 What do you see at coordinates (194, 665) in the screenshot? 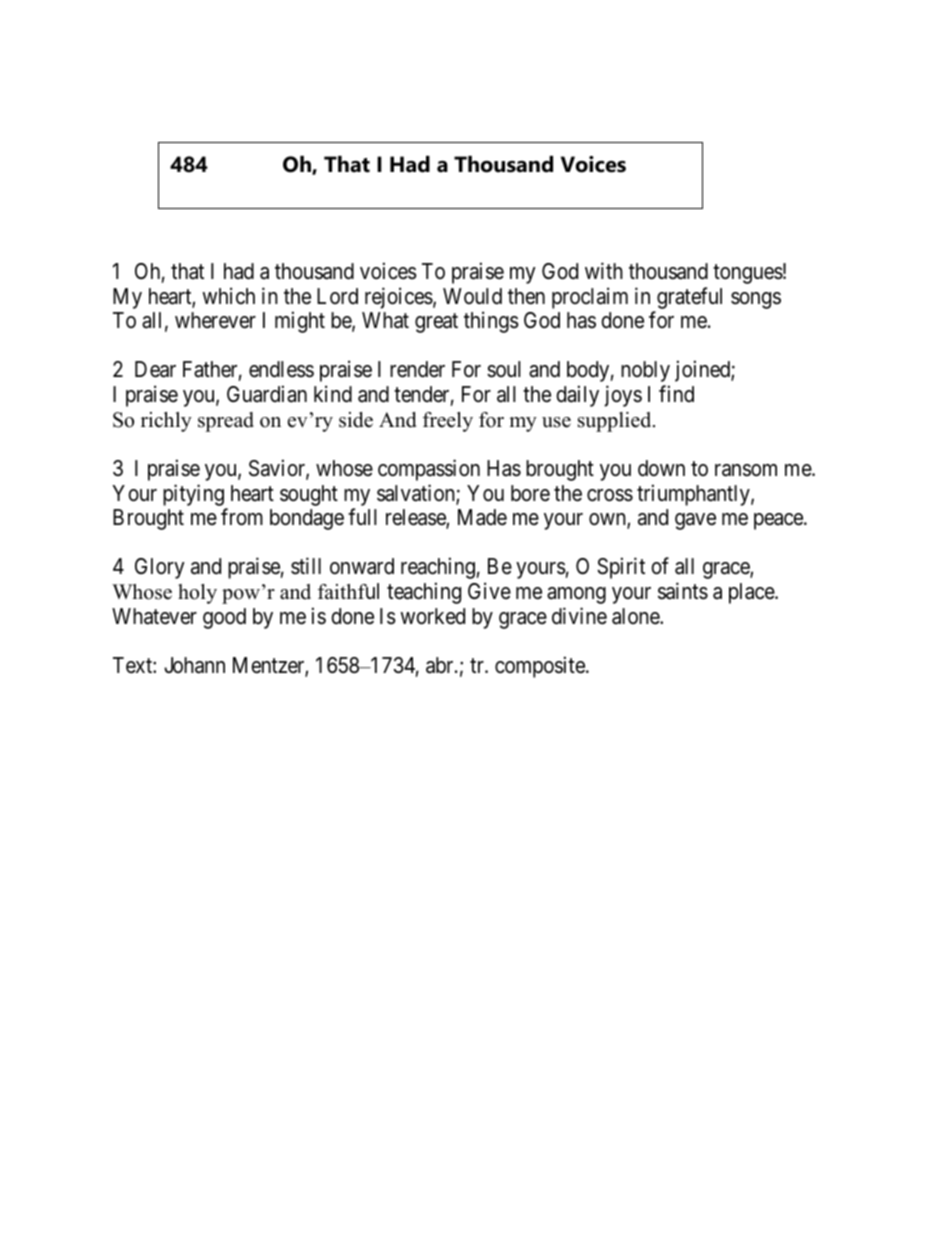
I see `Johann` at bounding box center [194, 665].
